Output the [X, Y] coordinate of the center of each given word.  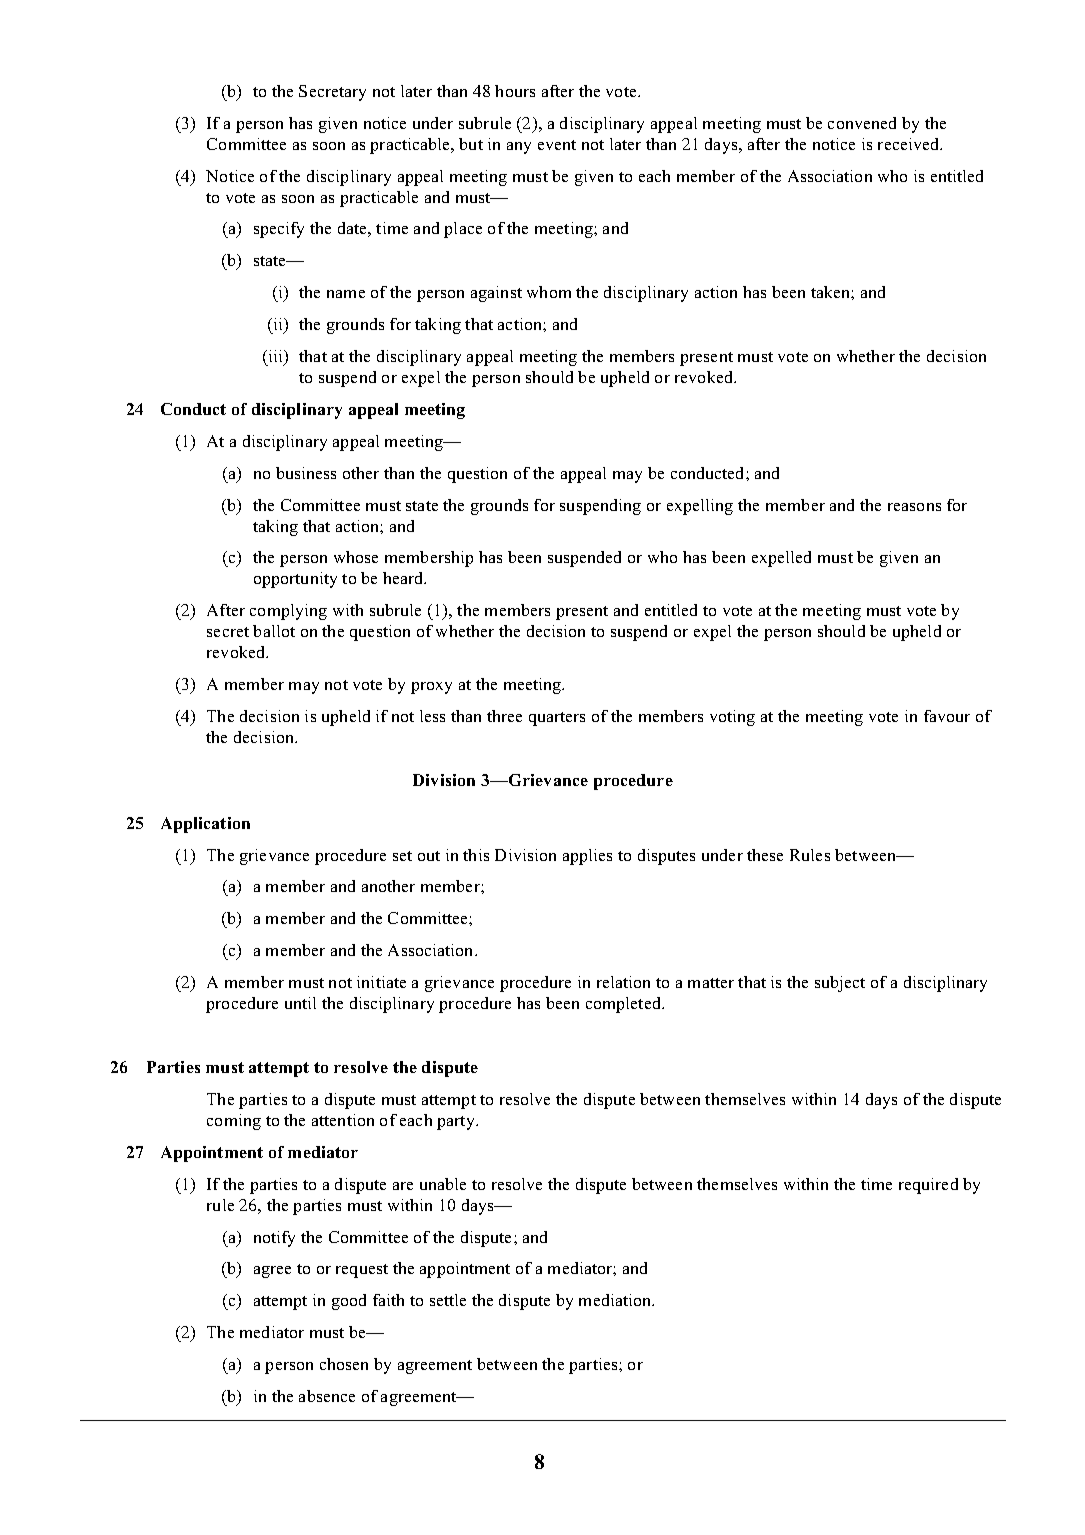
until [300, 1003]
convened [862, 123]
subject [840, 984]
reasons [914, 507]
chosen [344, 1364]
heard [404, 578]
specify [279, 230]
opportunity [295, 580]
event [557, 145]
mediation [616, 1300]
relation [623, 982]
